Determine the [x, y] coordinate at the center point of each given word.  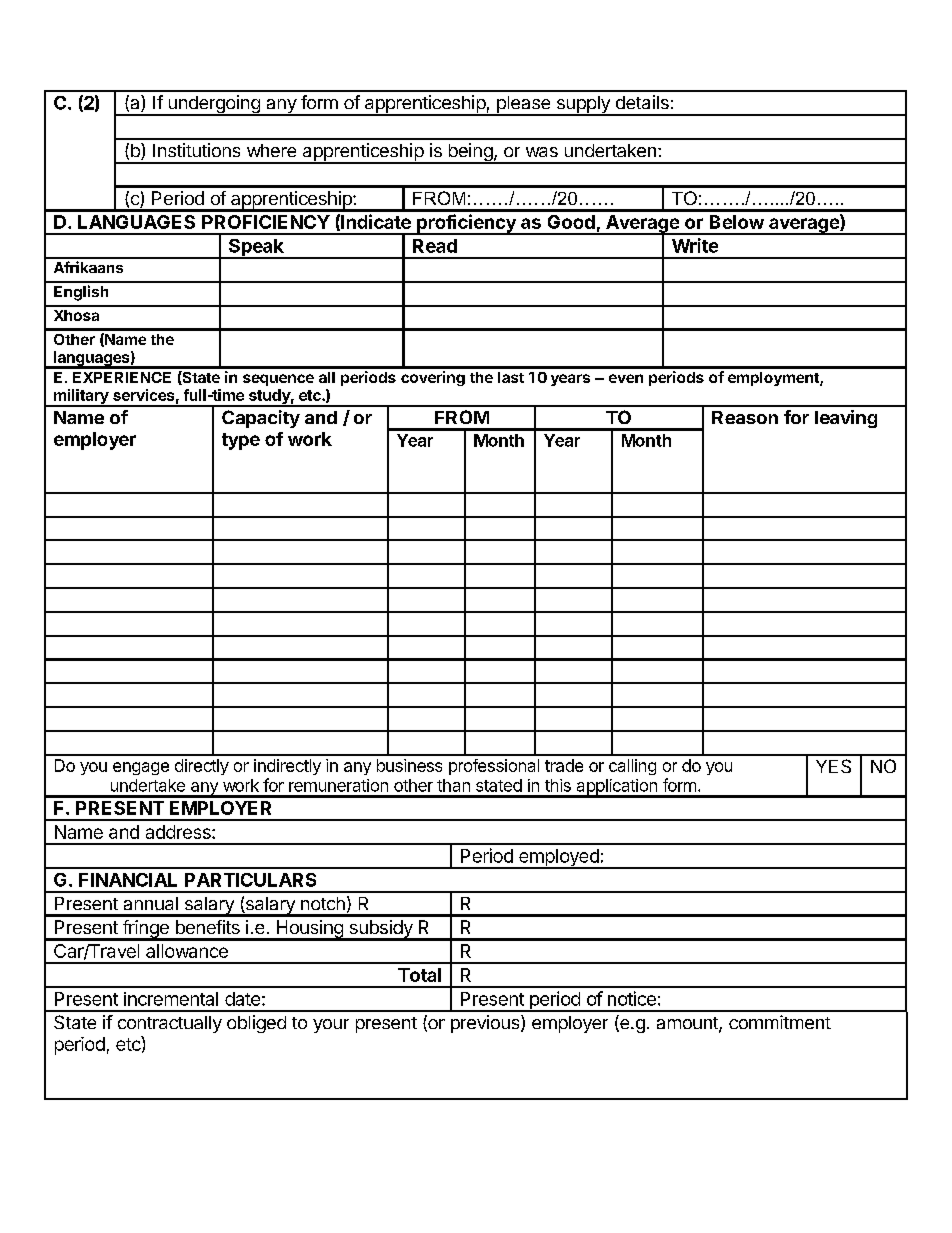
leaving [846, 419]
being [470, 153]
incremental [171, 999]
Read [435, 246]
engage [141, 768]
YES [833, 766]
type [241, 441]
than [453, 785]
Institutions [196, 150]
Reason [745, 417]
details [642, 102]
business [409, 765]
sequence [278, 380]
